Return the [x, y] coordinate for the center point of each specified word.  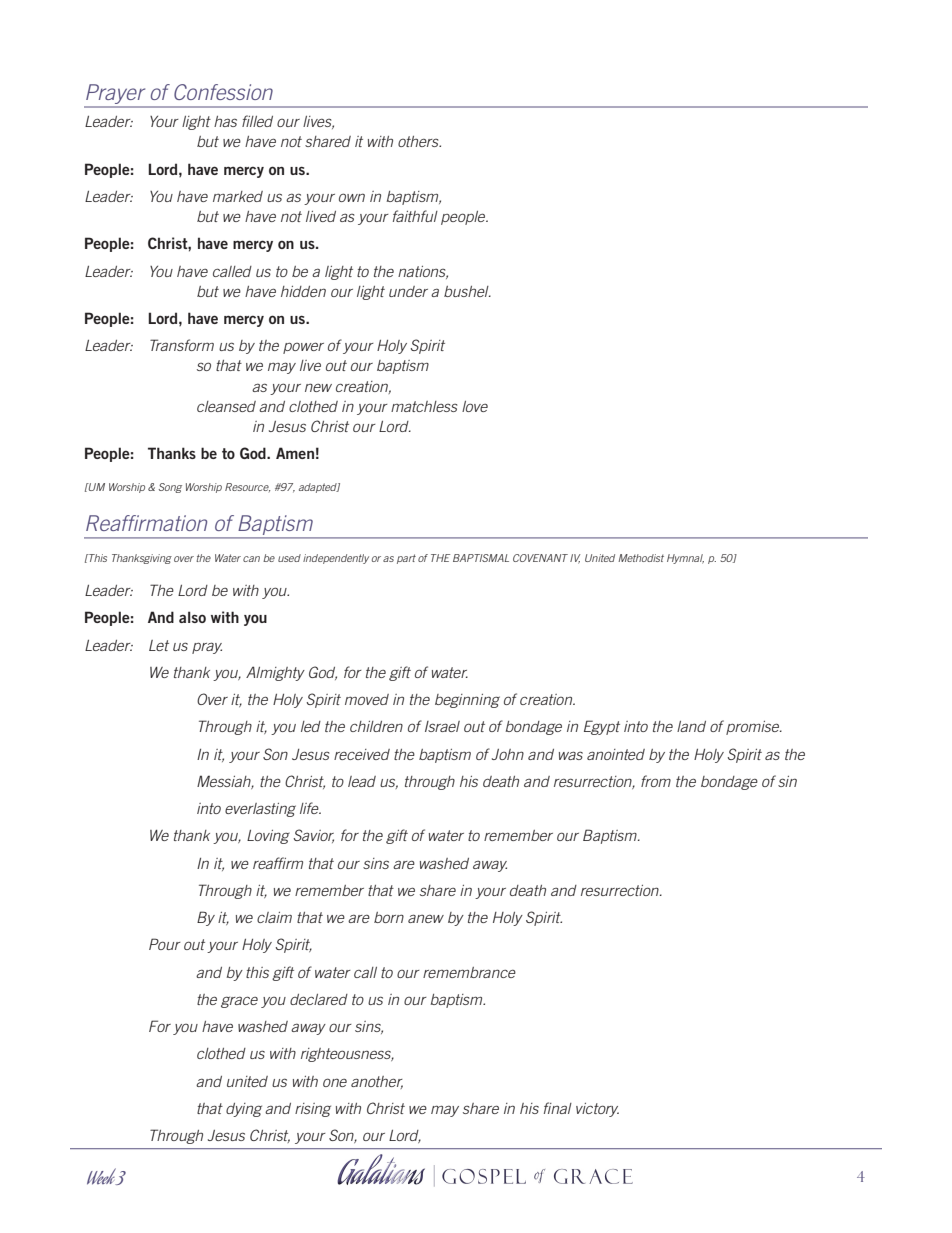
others [419, 141]
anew [426, 918]
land [691, 726]
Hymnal [685, 559]
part [406, 559]
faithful [415, 216]
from [656, 781]
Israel [442, 726]
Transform [182, 345]
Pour [165, 944]
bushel [467, 291]
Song [170, 488]
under [408, 291]
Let [159, 645]
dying [244, 1110]
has [225, 121]
